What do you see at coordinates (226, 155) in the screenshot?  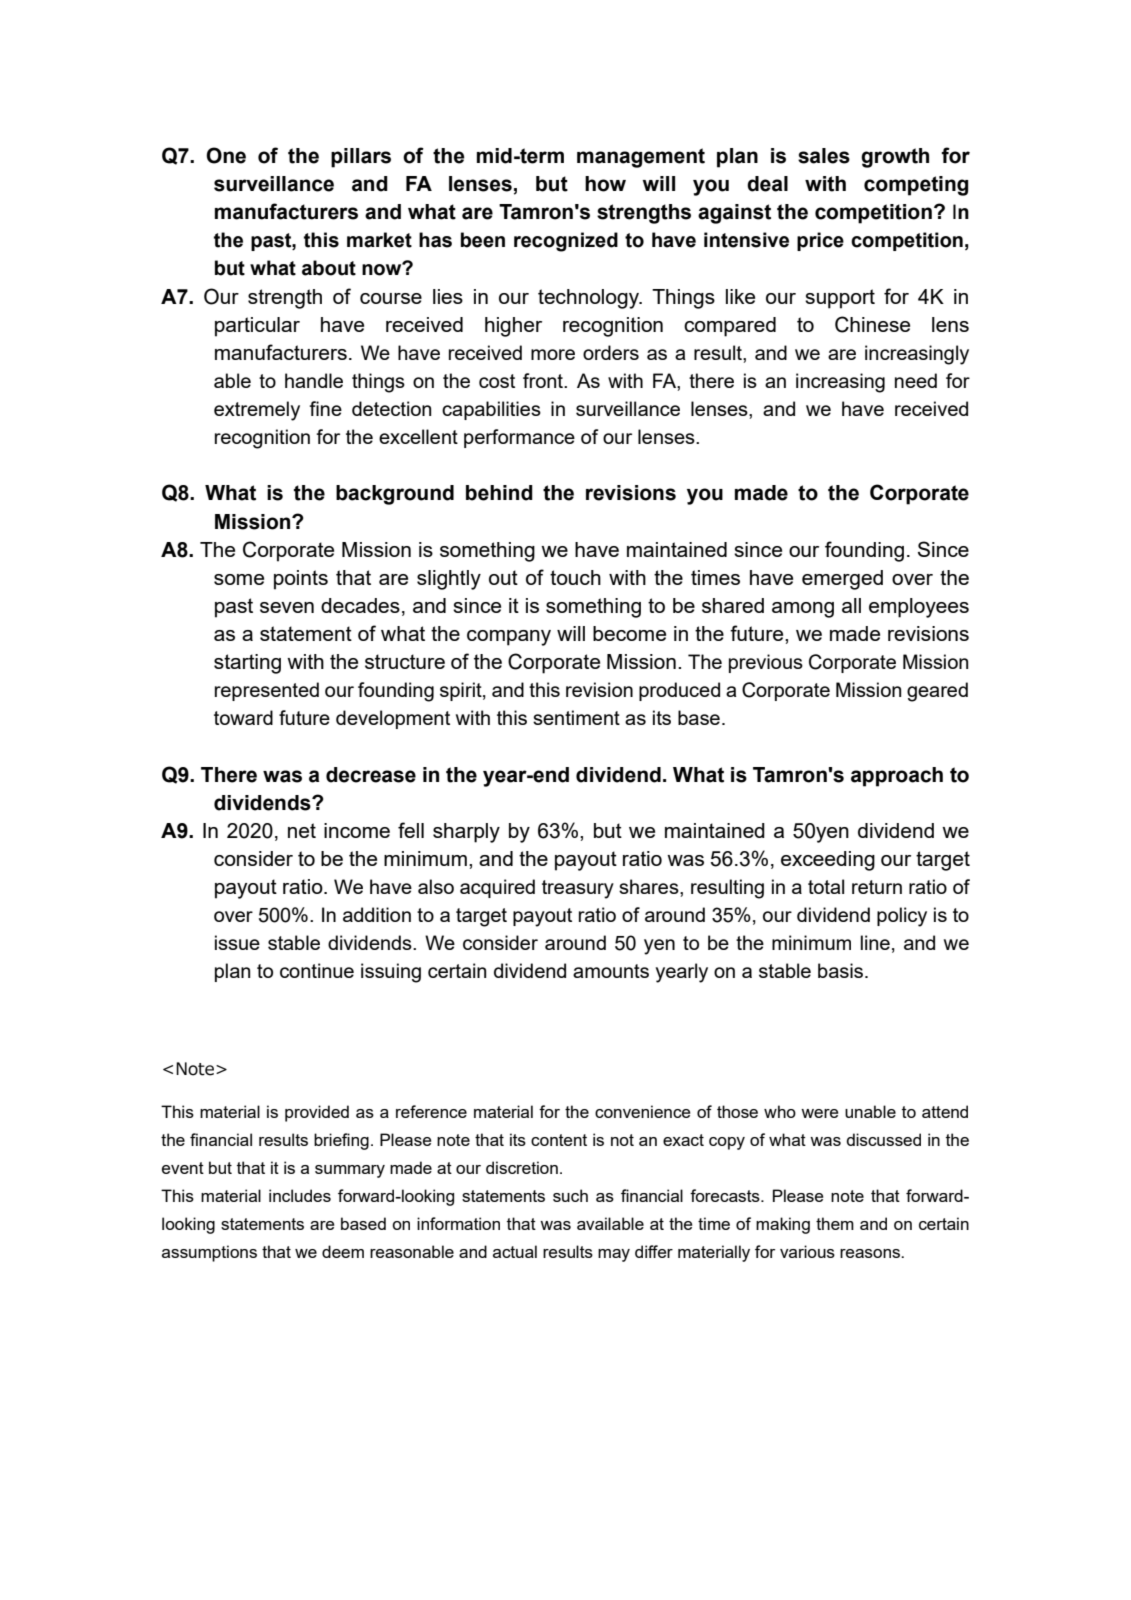 I see `One` at bounding box center [226, 155].
